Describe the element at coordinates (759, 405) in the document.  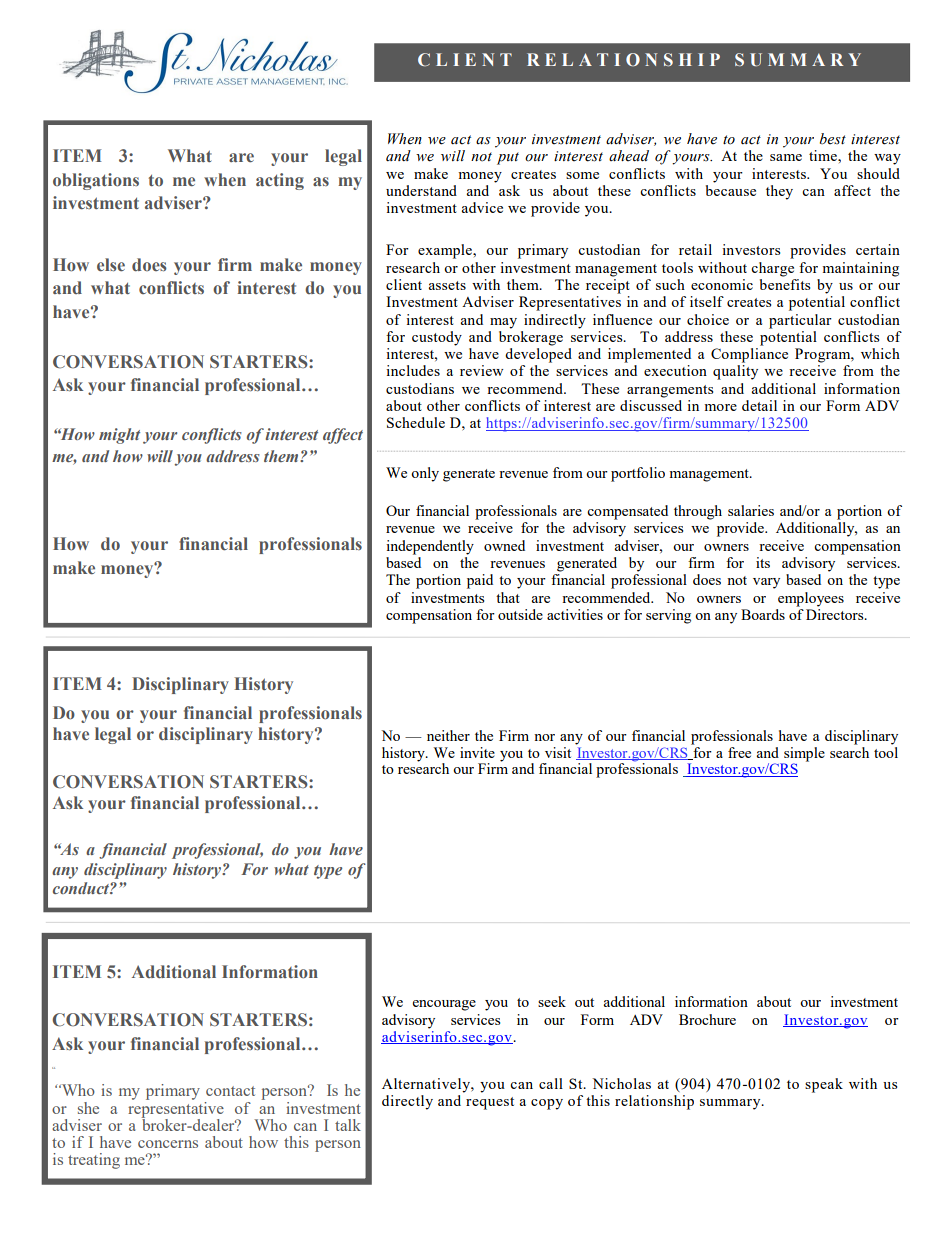
I see `detail` at that location.
